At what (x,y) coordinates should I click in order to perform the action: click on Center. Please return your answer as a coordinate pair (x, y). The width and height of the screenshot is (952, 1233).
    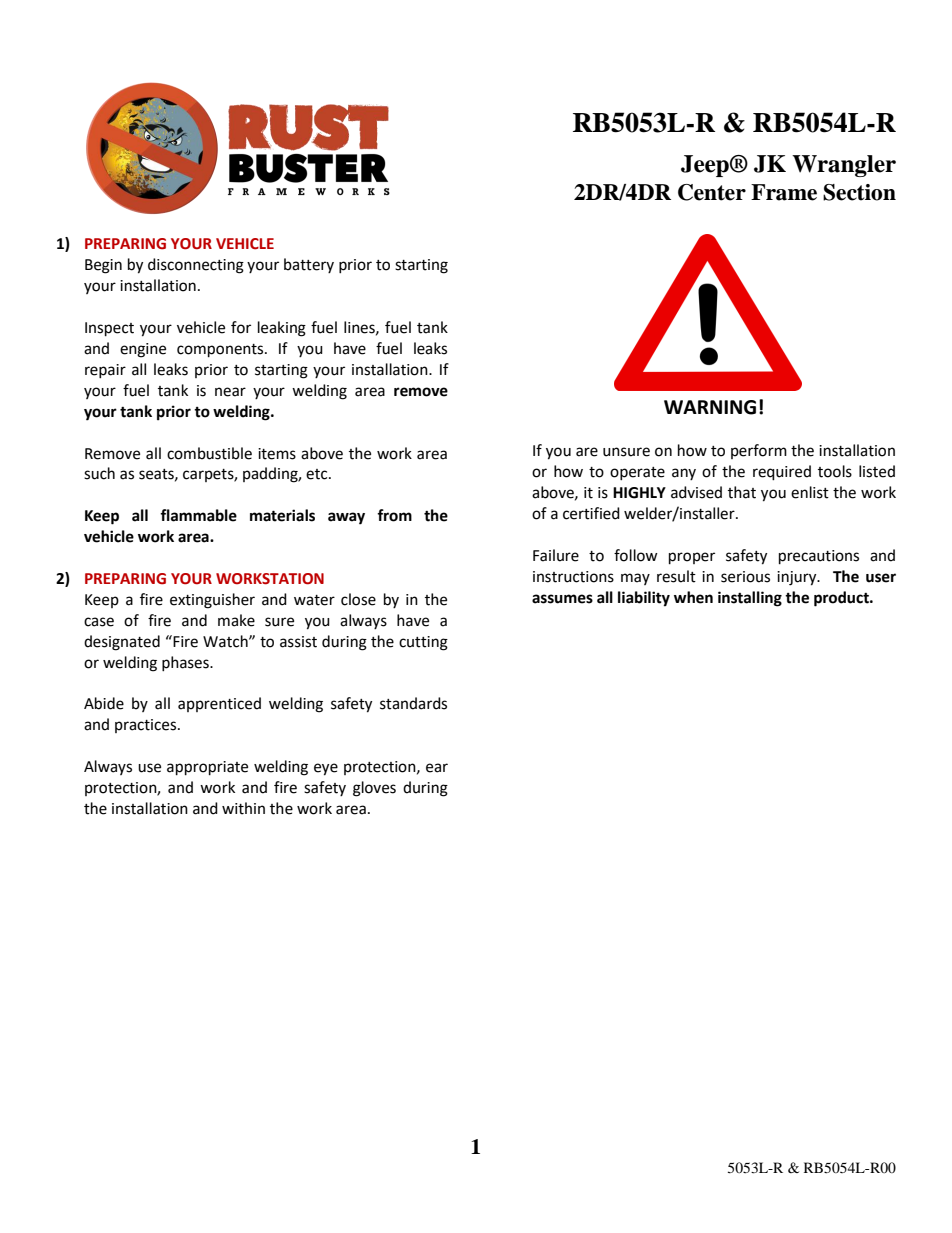
    Looking at the image, I should click on (712, 192).
